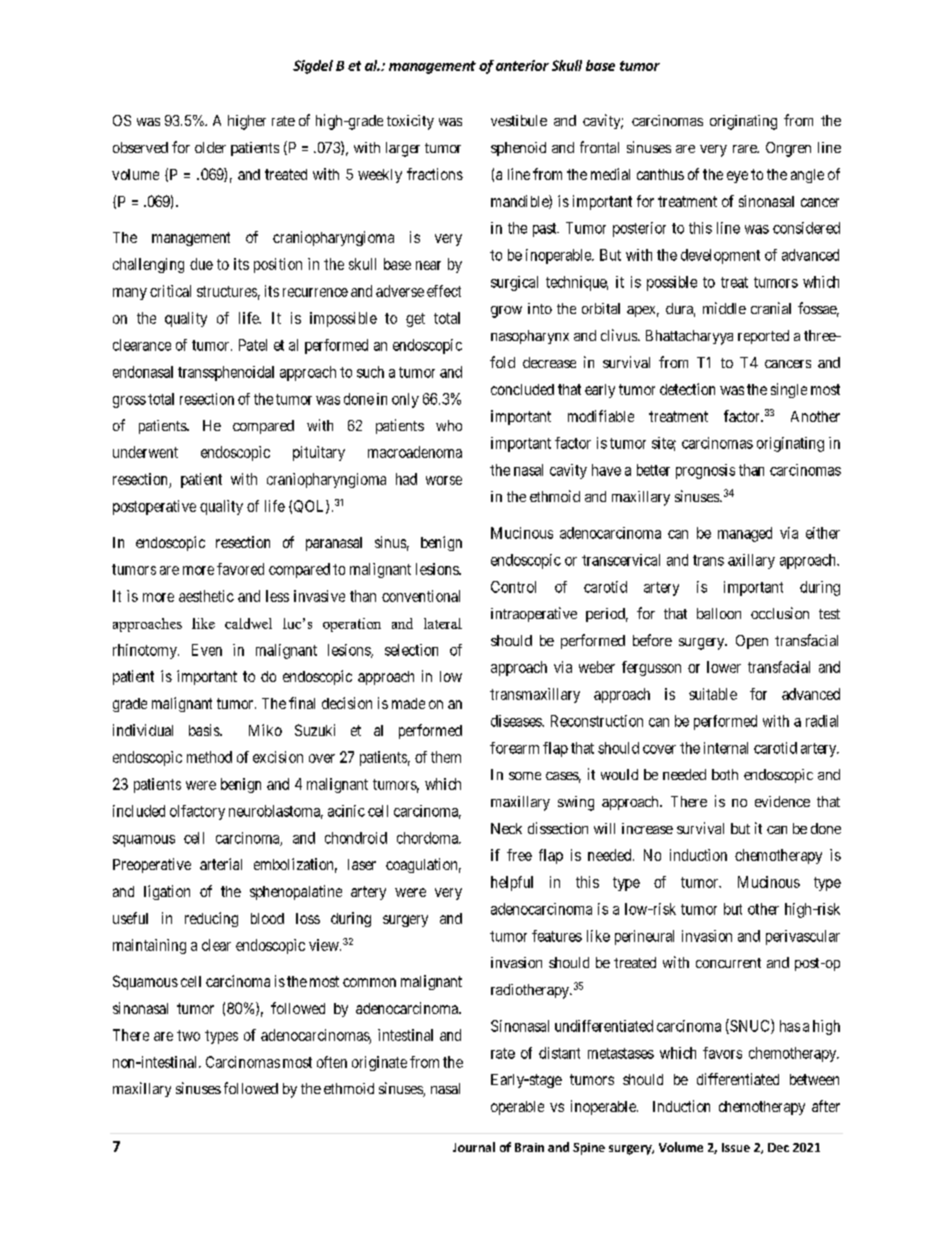 This screenshot has height=1233, width=952. What do you see at coordinates (519, 855) in the screenshot?
I see `free` at bounding box center [519, 855].
